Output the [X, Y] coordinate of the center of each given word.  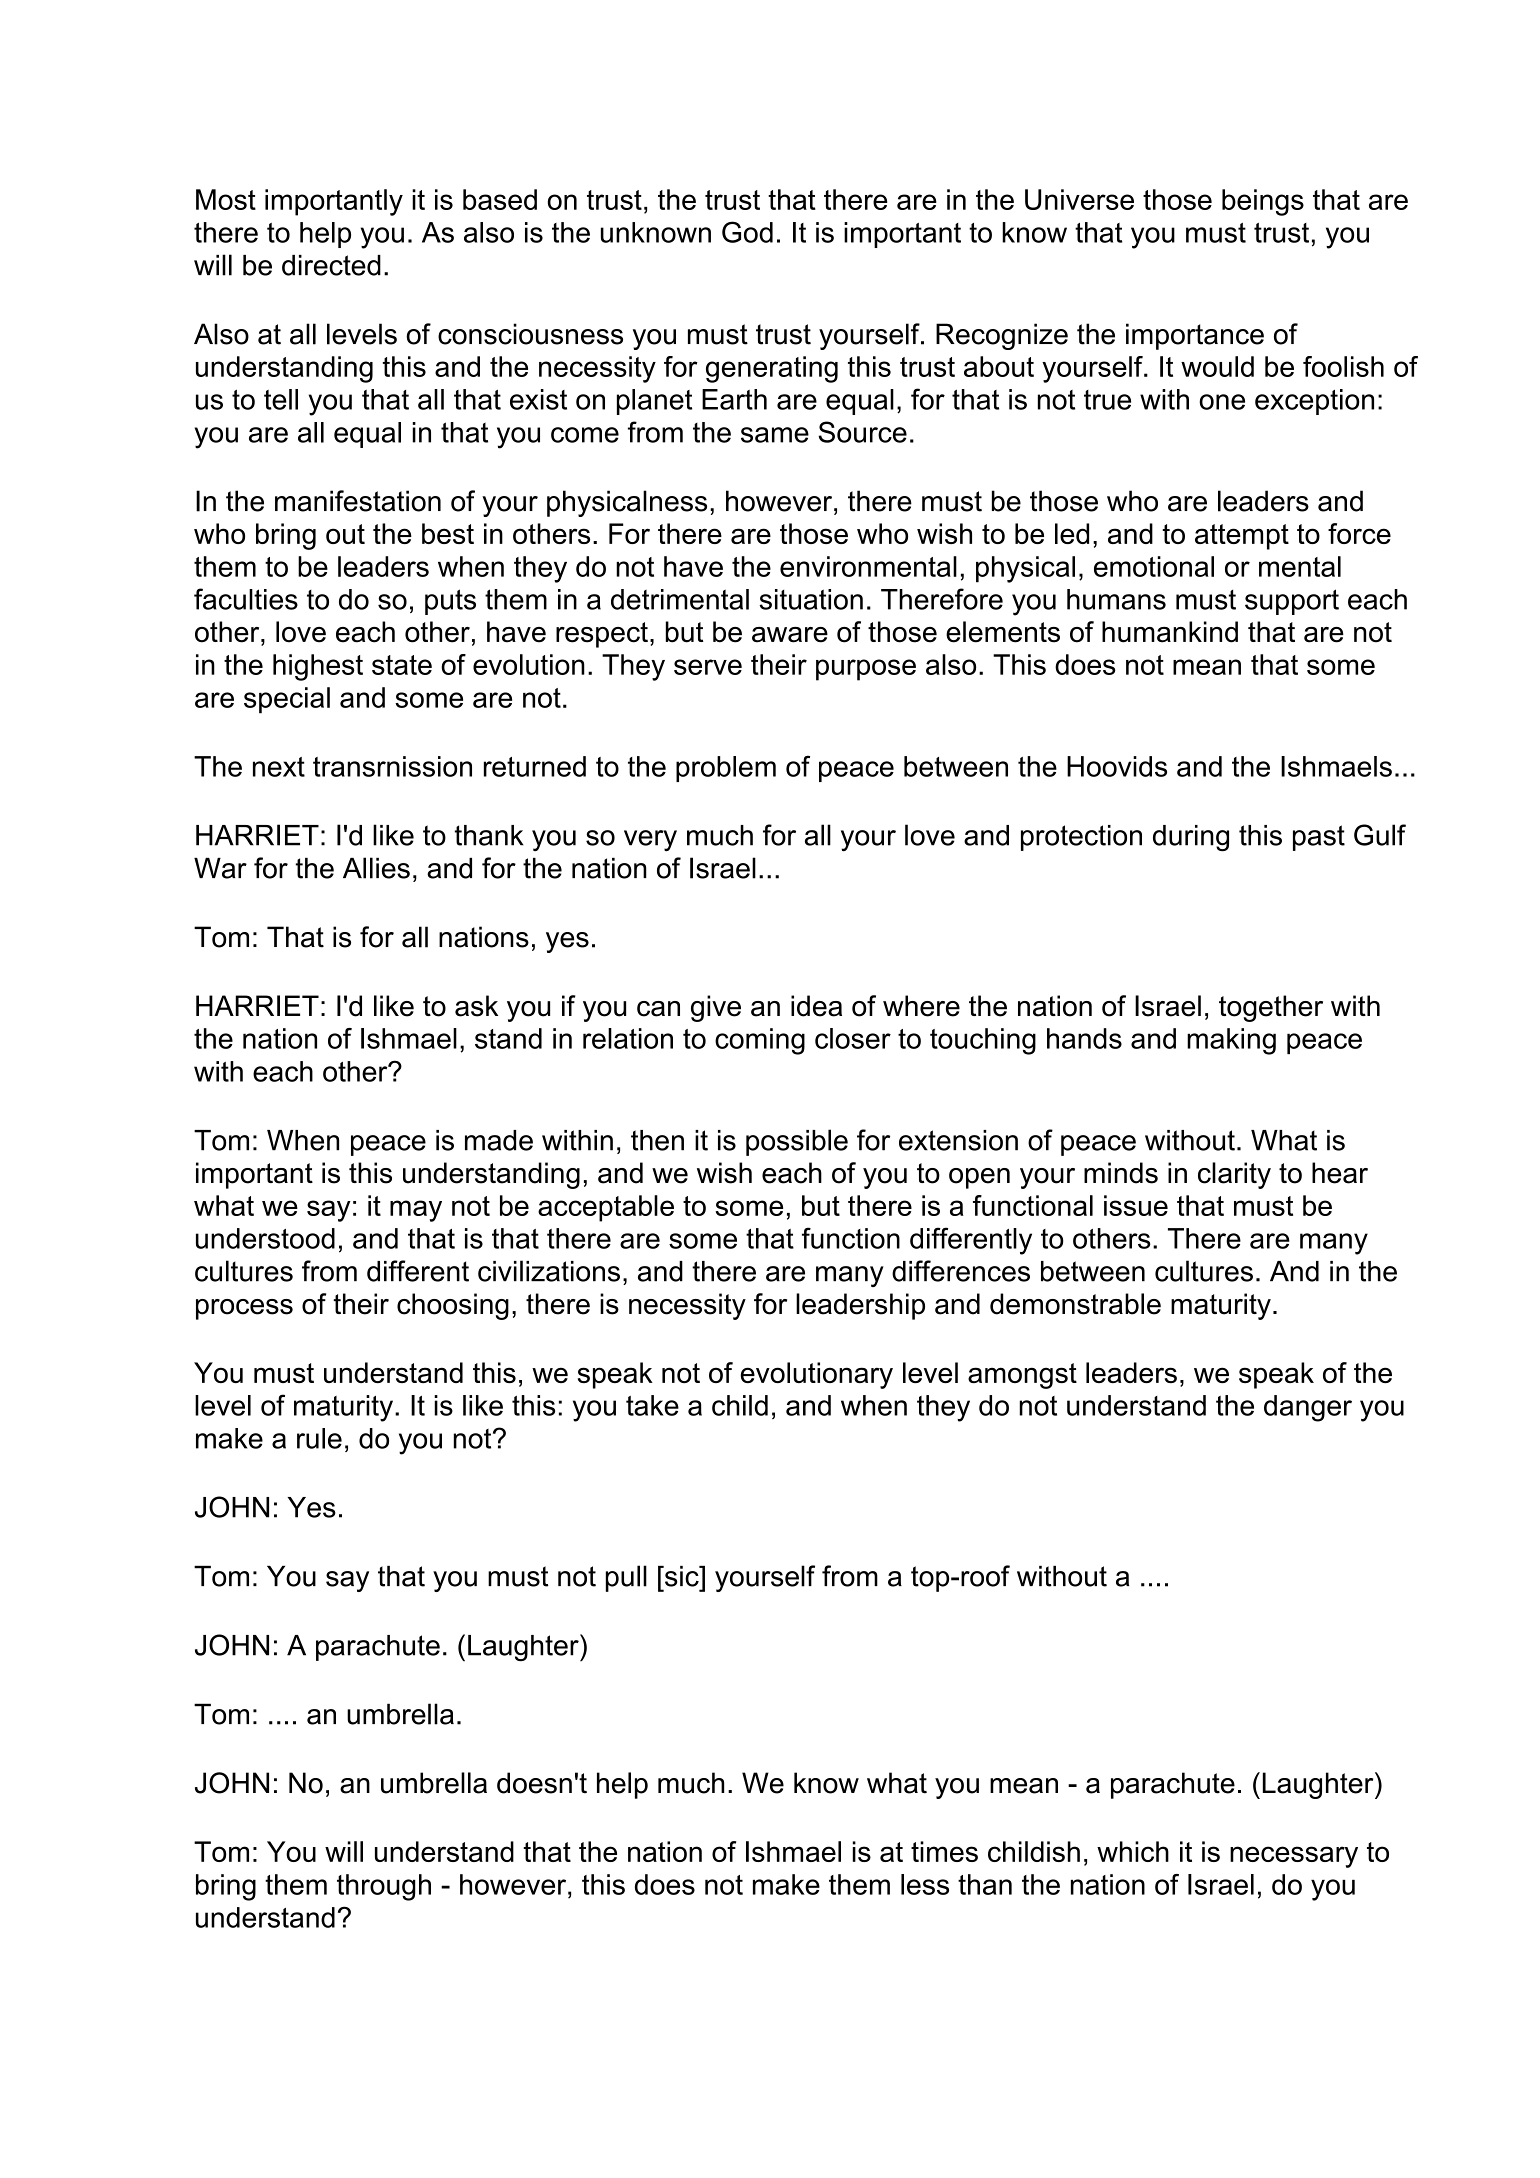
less [925, 1884]
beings [1263, 202]
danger [1308, 1408]
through [384, 1887]
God [747, 232]
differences [961, 1271]
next [279, 767]
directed [331, 265]
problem [726, 769]
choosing [453, 1306]
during [1191, 838]
